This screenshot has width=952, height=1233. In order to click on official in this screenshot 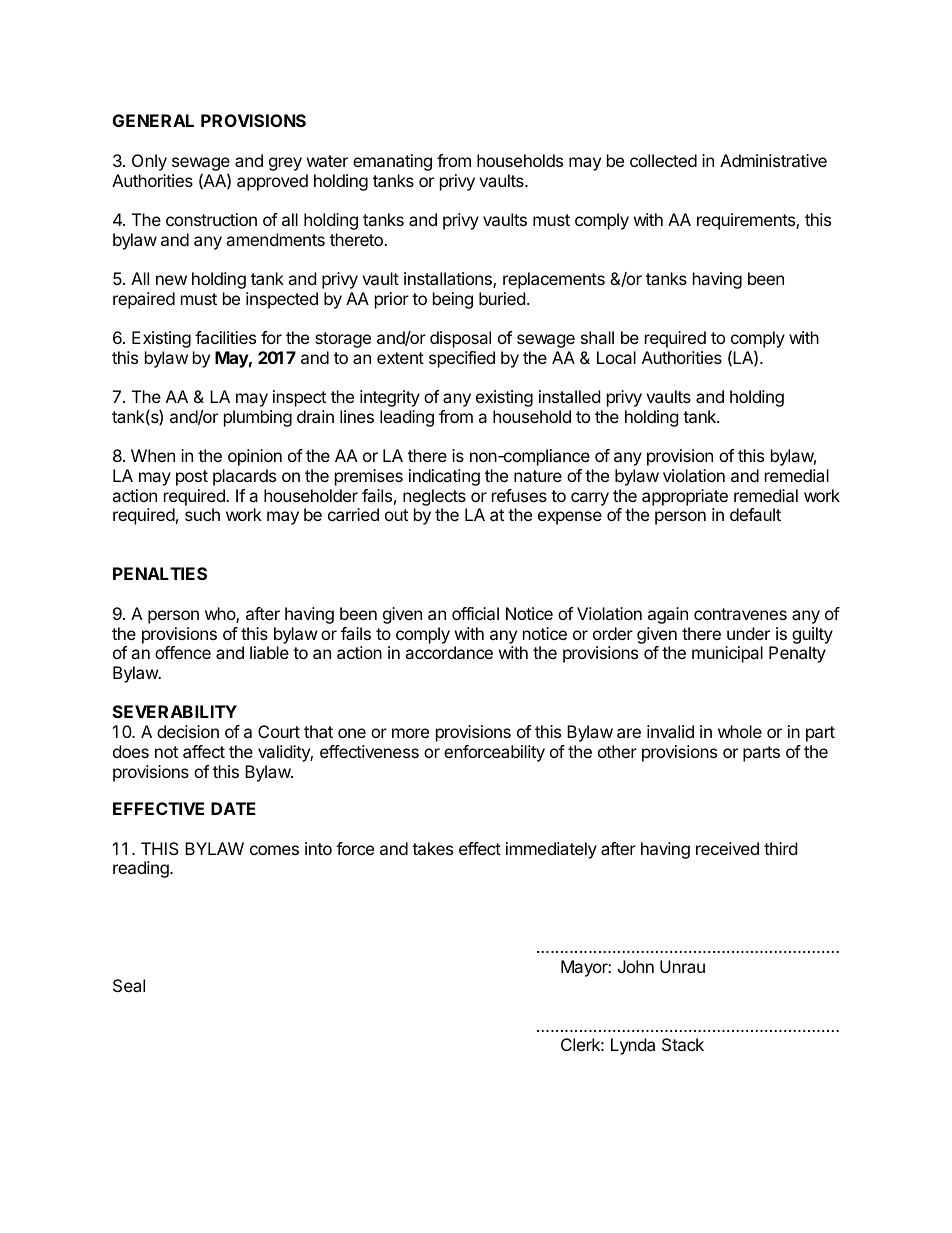, I will do `click(475, 613)`.
